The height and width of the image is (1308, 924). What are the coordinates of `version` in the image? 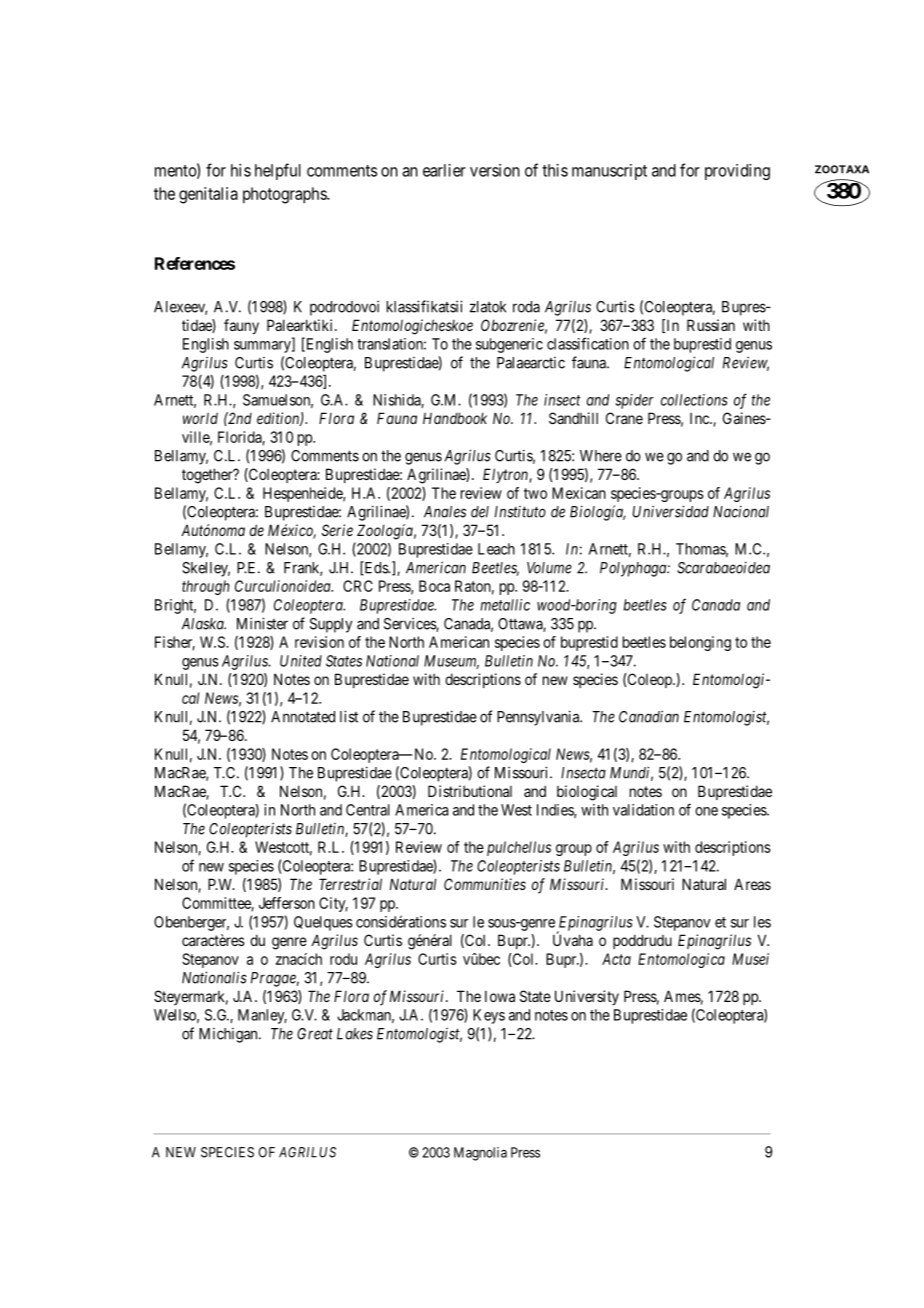 It's located at (495, 170).
